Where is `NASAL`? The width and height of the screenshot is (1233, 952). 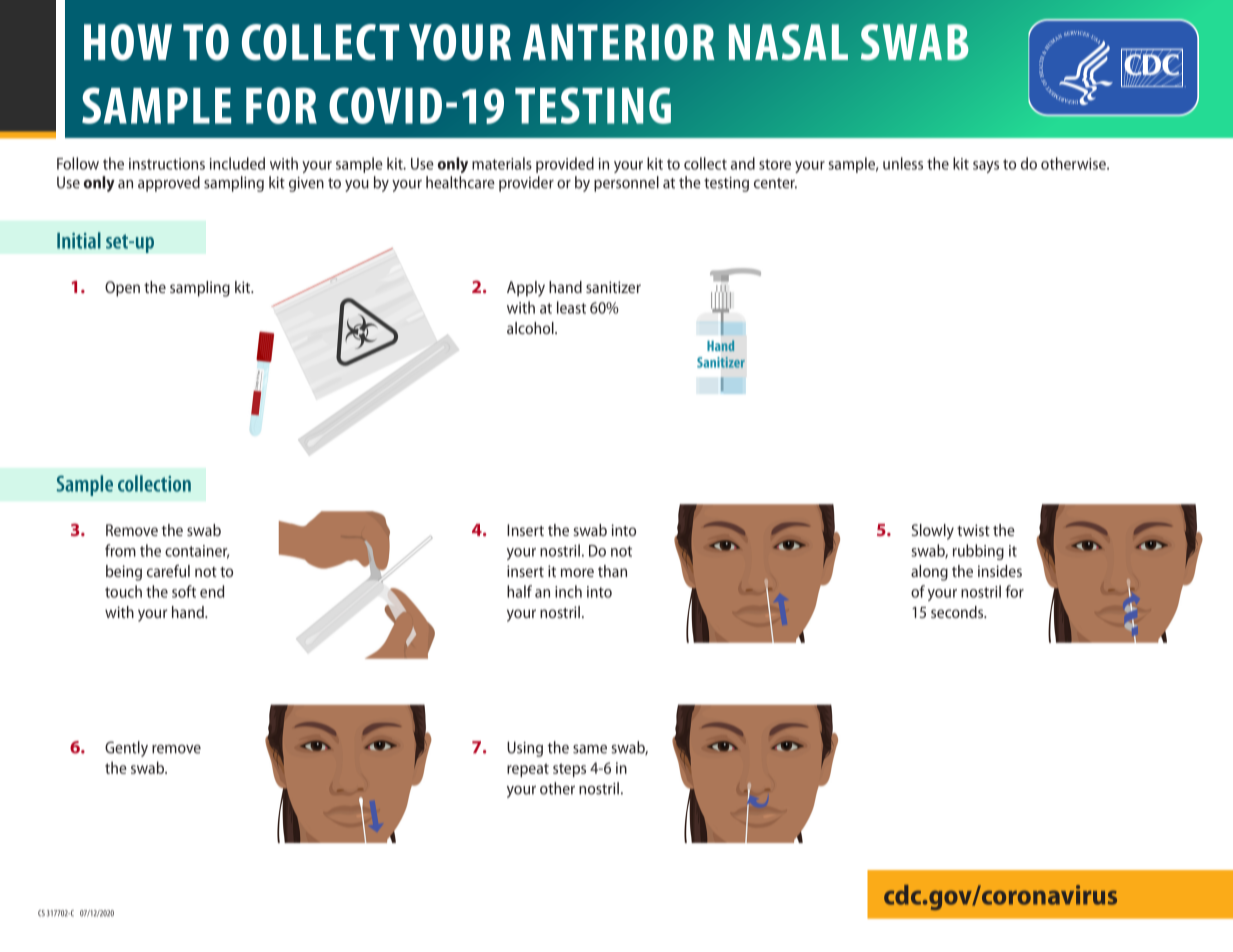 NASAL is located at coordinates (788, 42).
